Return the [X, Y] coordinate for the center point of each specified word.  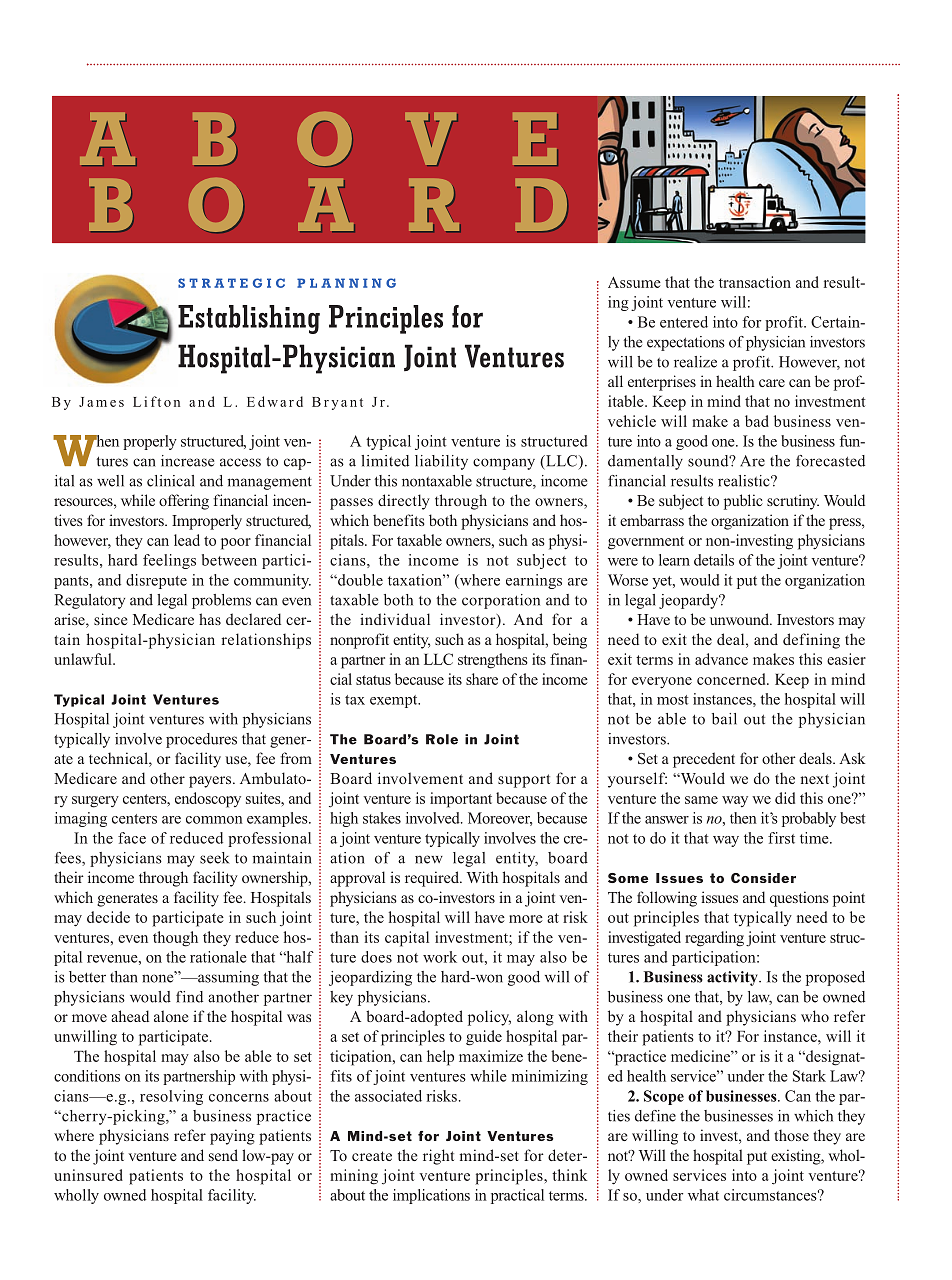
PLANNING [346, 283]
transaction [755, 282]
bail [724, 719]
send [223, 1155]
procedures [201, 740]
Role [442, 739]
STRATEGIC [231, 283]
